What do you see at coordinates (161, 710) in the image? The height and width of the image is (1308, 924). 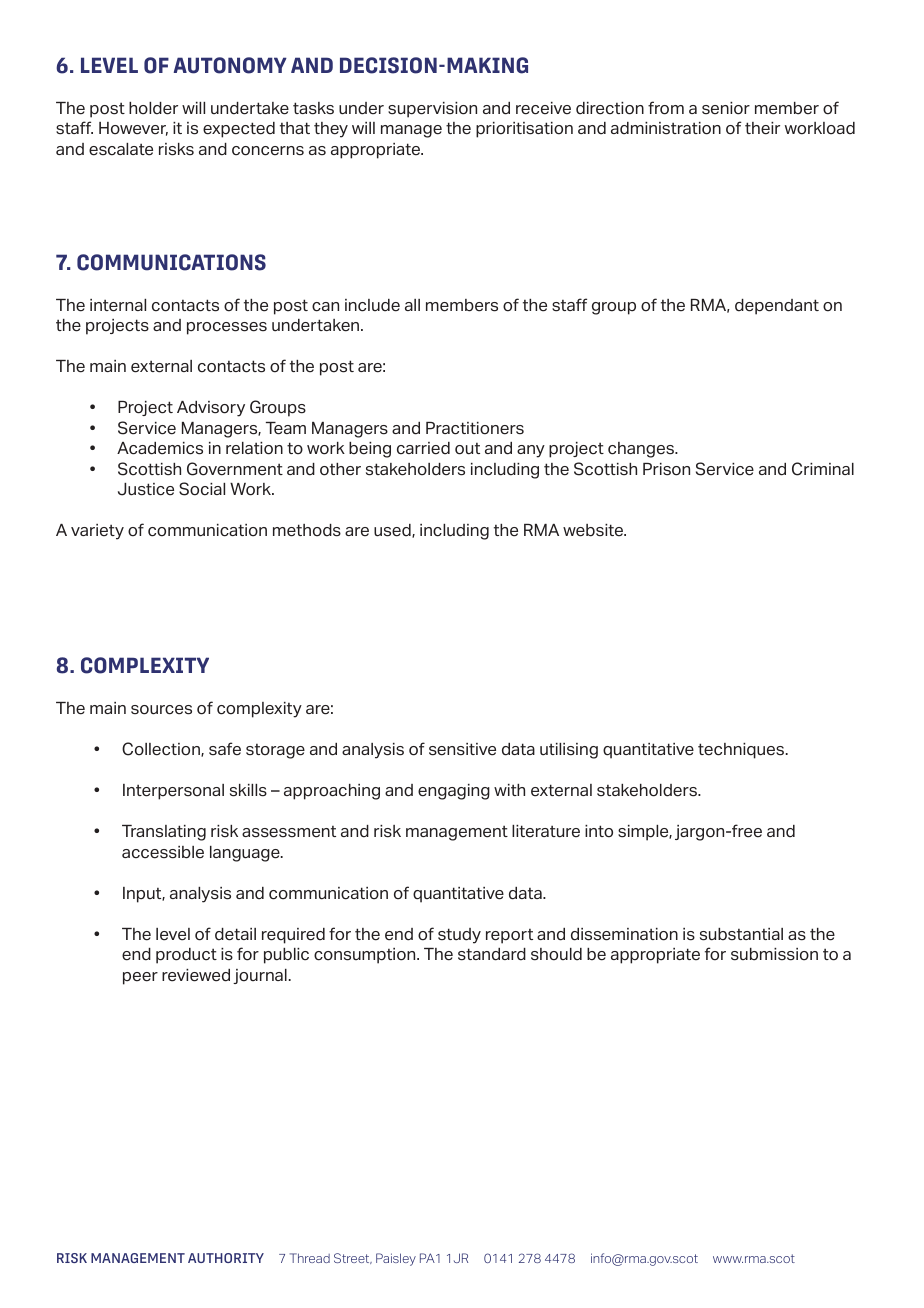 I see `sources` at bounding box center [161, 710].
